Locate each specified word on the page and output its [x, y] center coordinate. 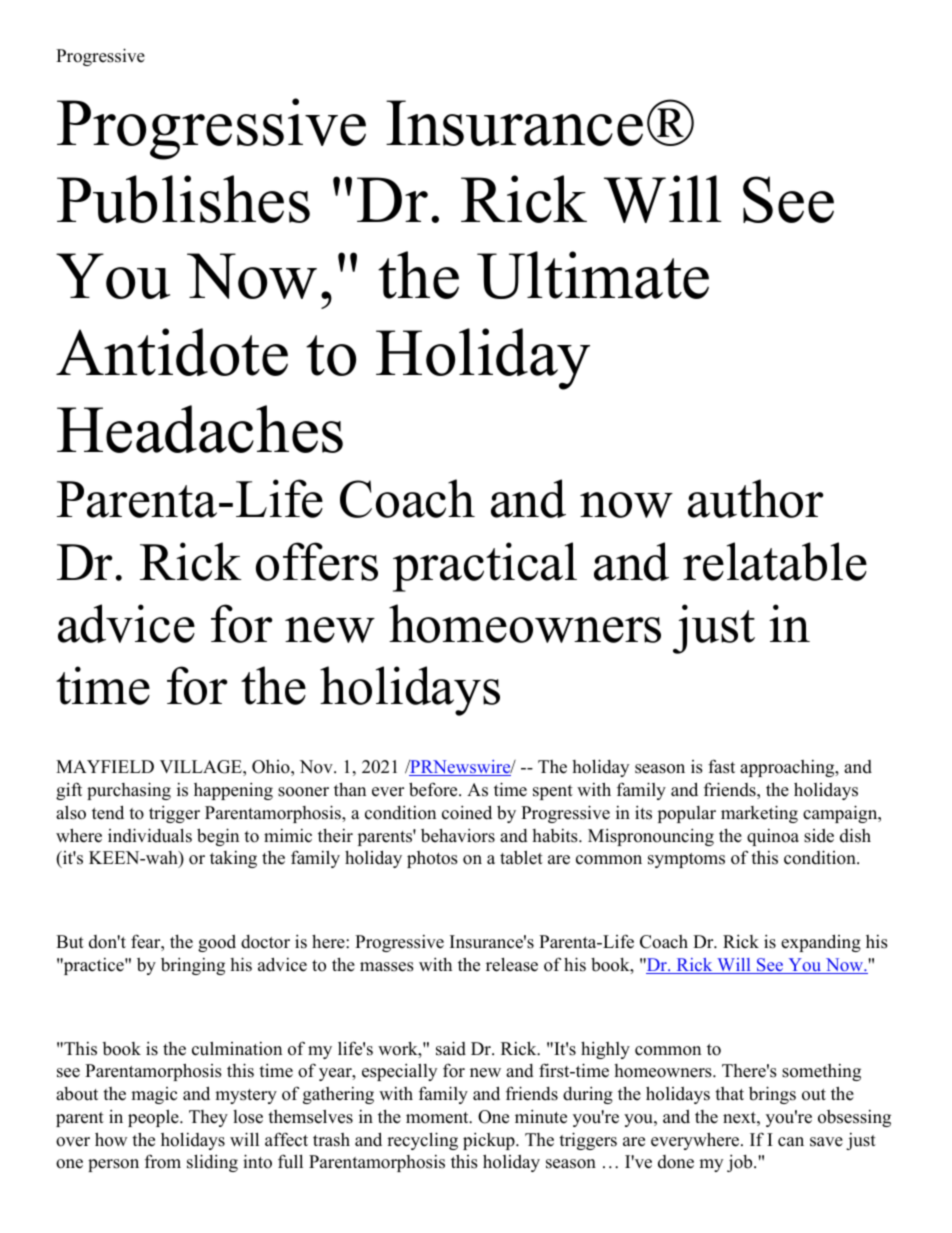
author [755, 498]
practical [485, 567]
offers [317, 561]
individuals [150, 835]
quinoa [773, 837]
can [791, 1142]
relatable [775, 561]
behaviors [458, 835]
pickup [490, 1141]
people [154, 1118]
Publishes [183, 199]
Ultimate [593, 275]
